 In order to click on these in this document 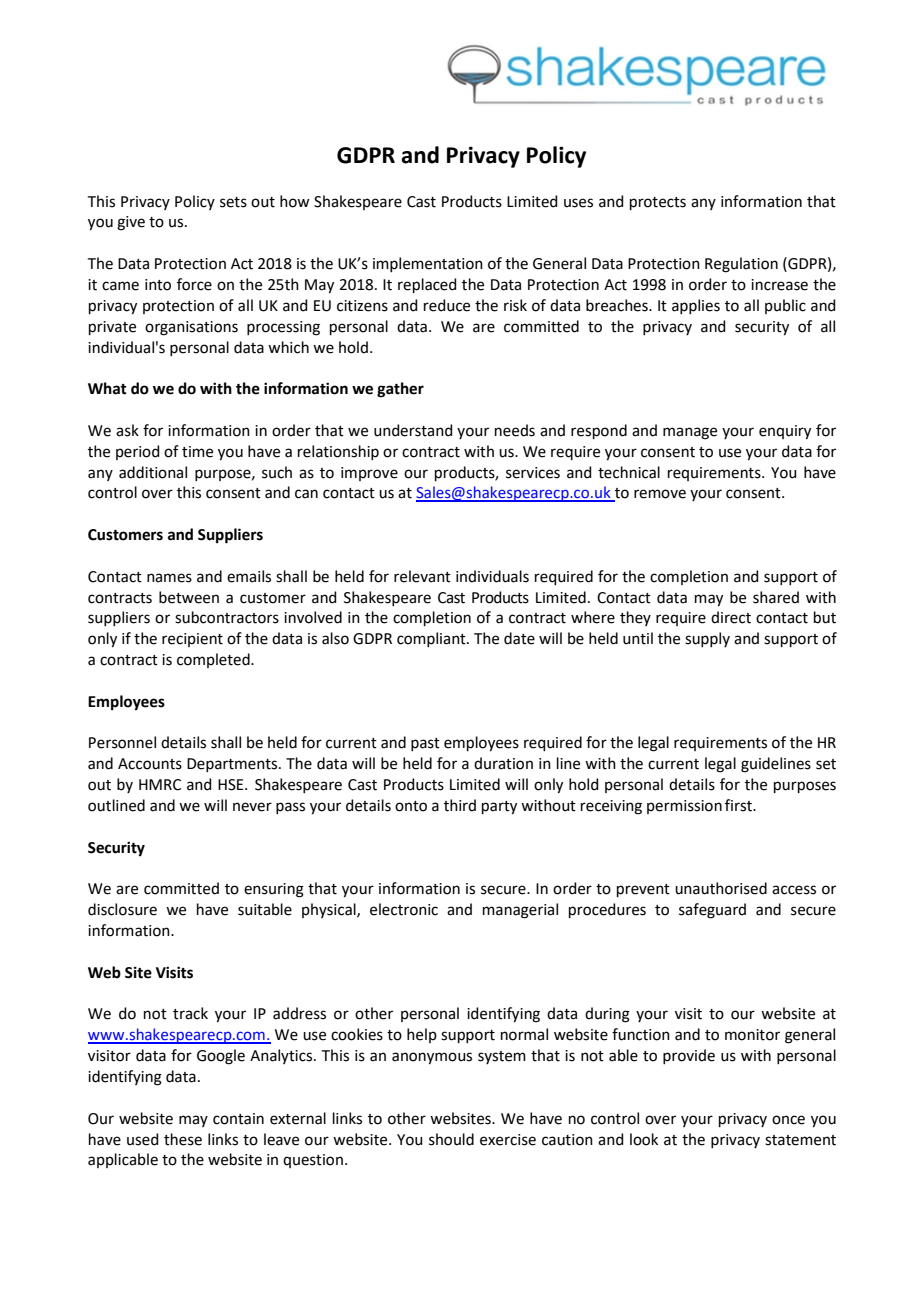, I will do `click(183, 1139)`.
